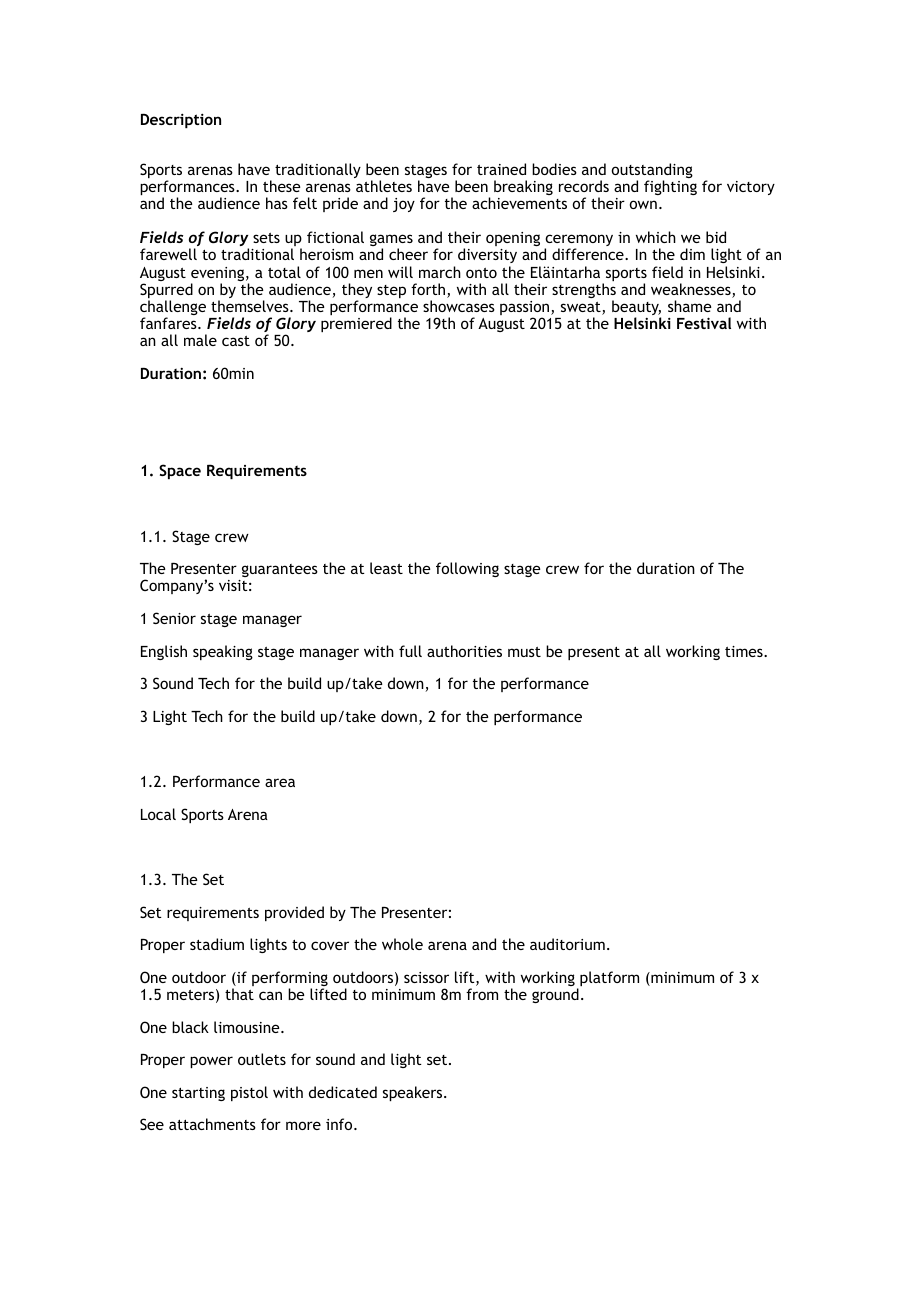  I want to click on showcases, so click(459, 306).
